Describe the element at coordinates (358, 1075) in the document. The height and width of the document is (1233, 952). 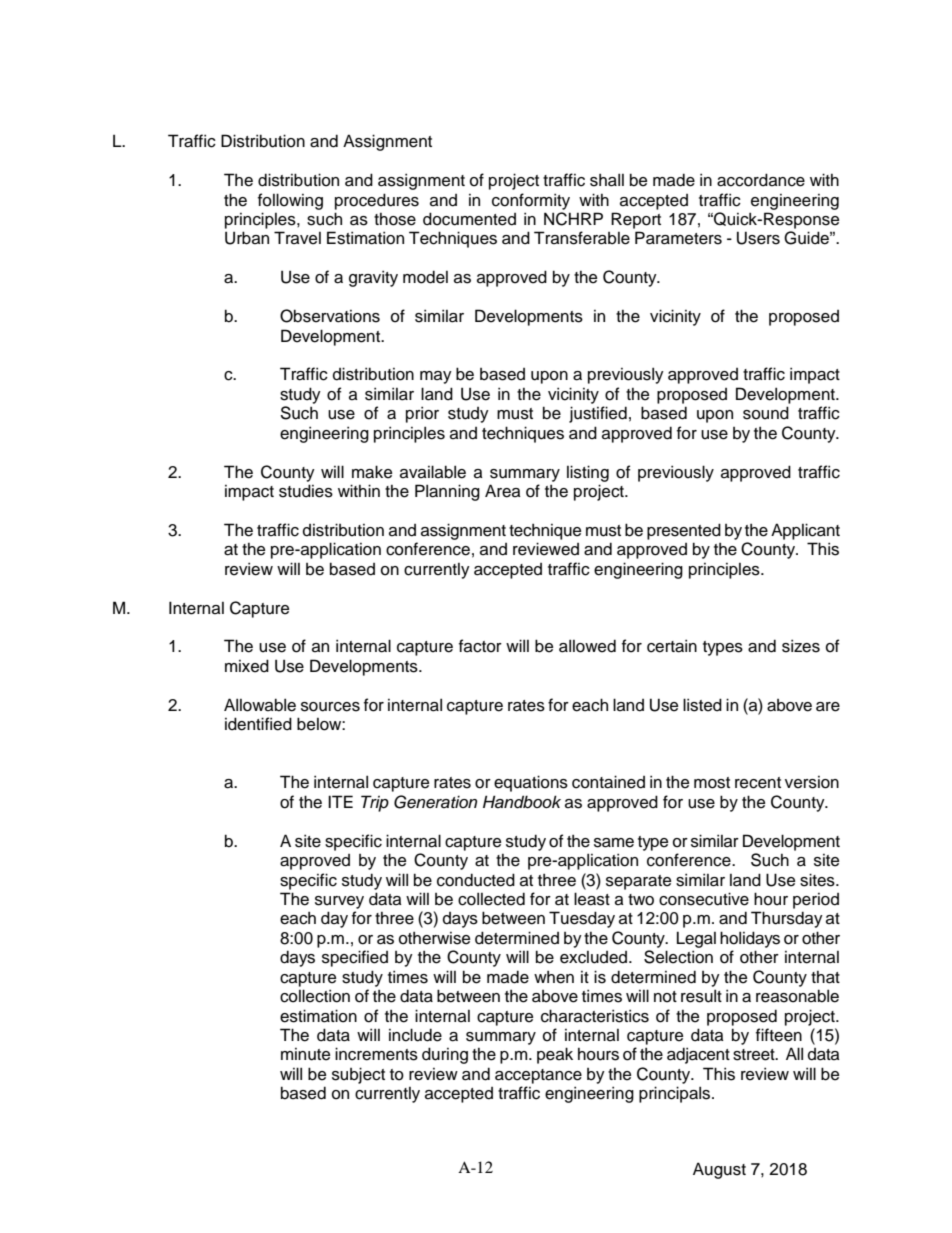
I see `subject` at that location.
